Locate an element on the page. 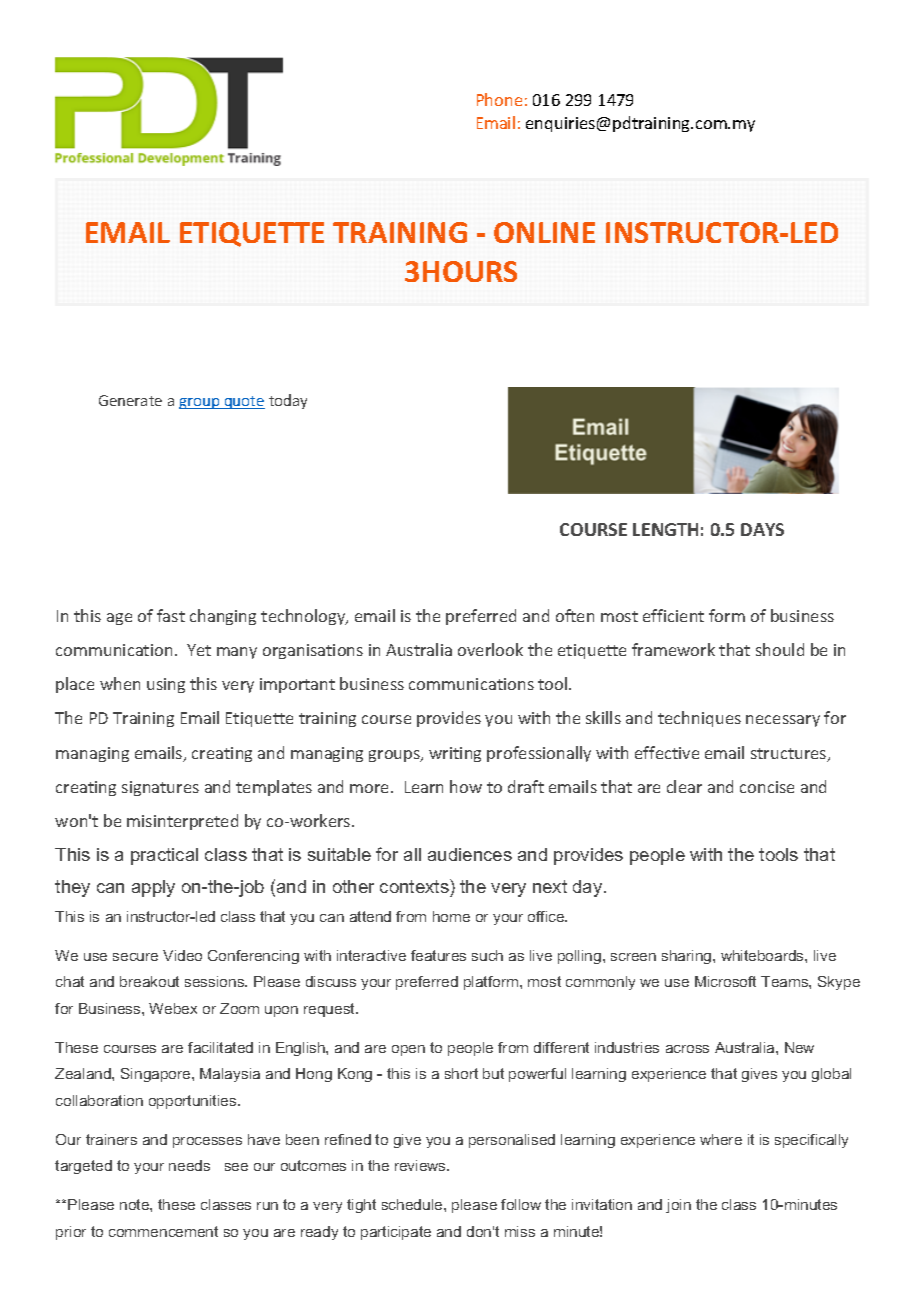 The image size is (924, 1308). schedule is located at coordinates (413, 1204).
